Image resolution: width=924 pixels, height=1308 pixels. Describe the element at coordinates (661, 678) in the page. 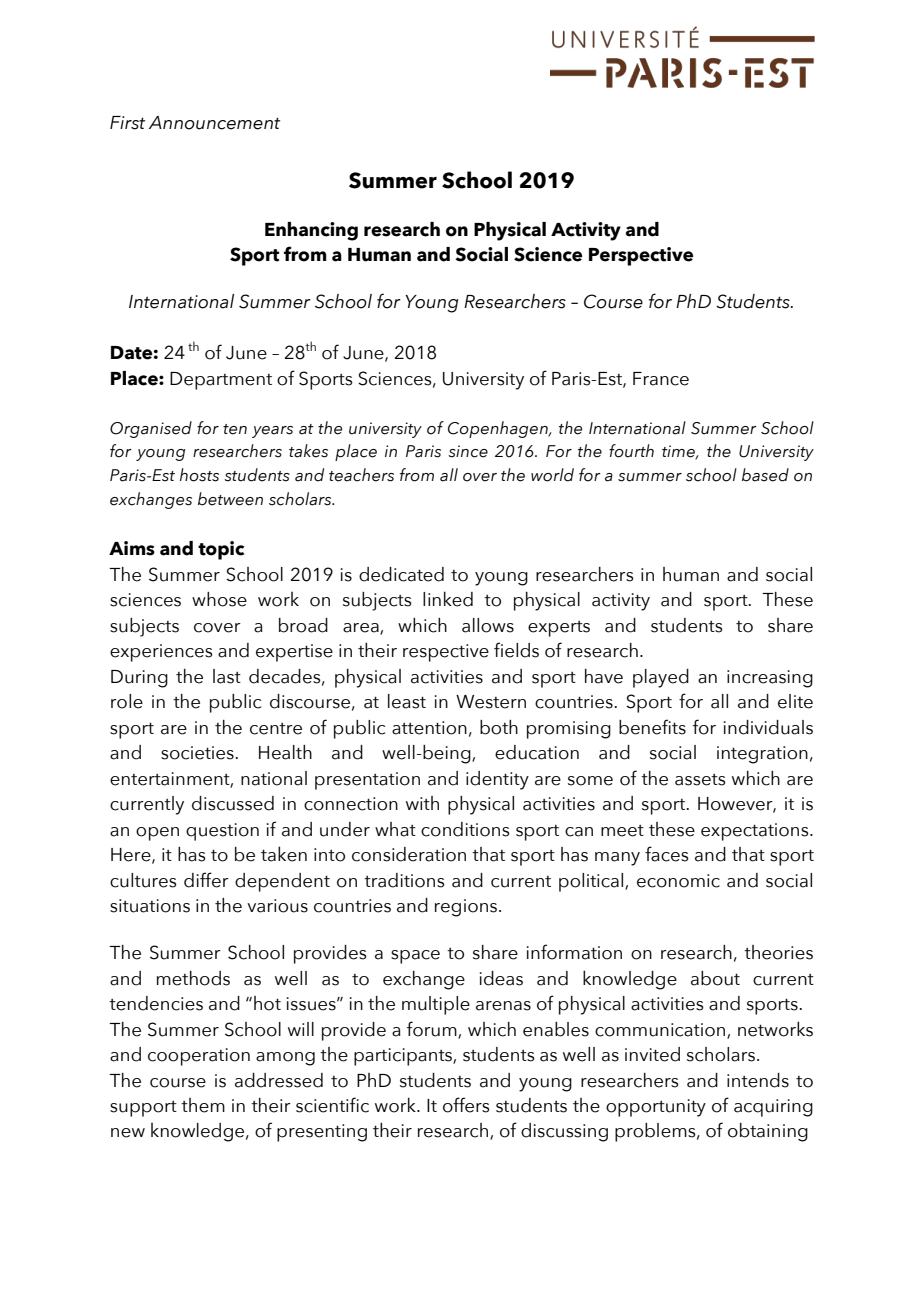

I see `played` at that location.
